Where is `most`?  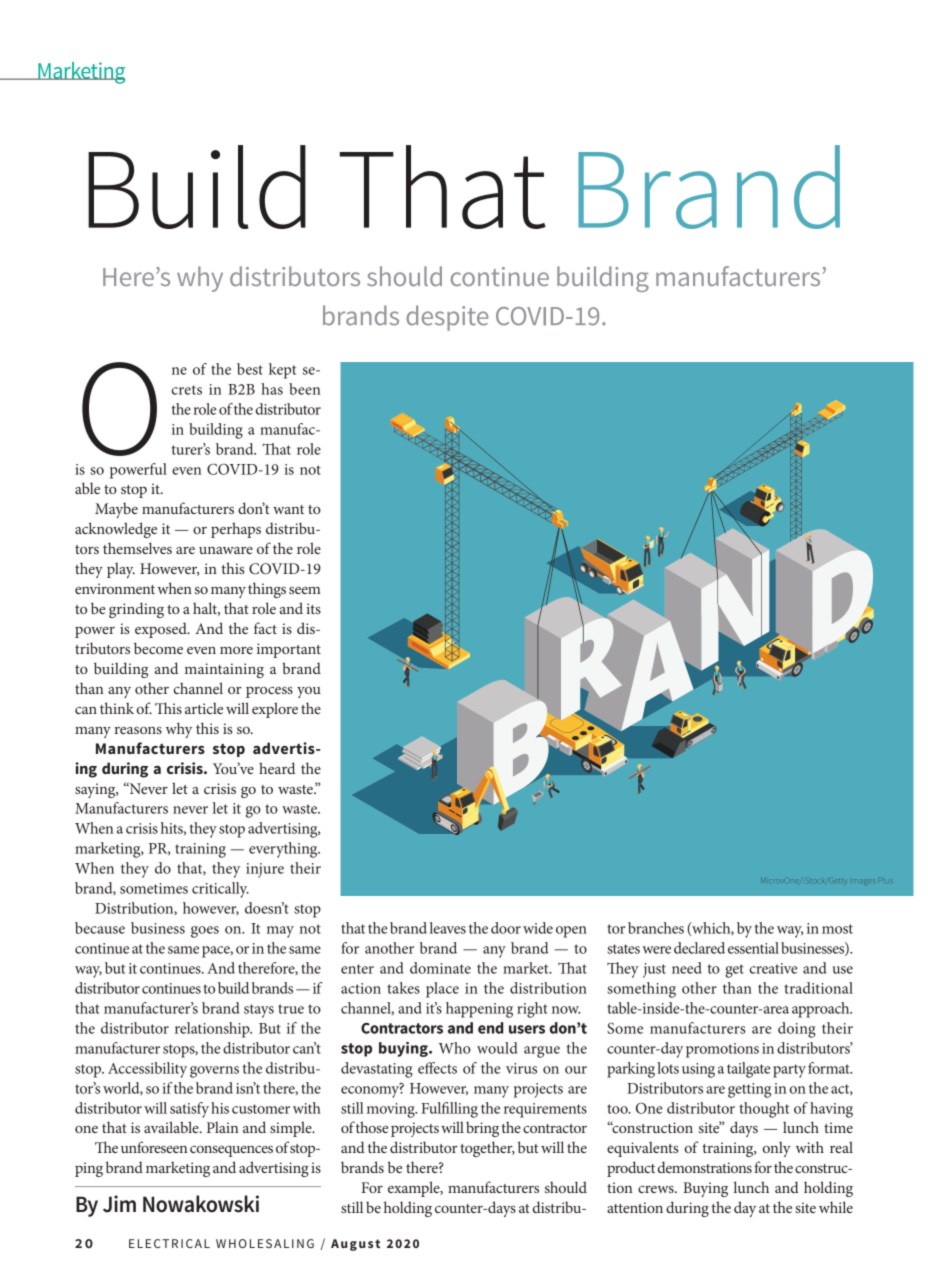 most is located at coordinates (837, 929).
